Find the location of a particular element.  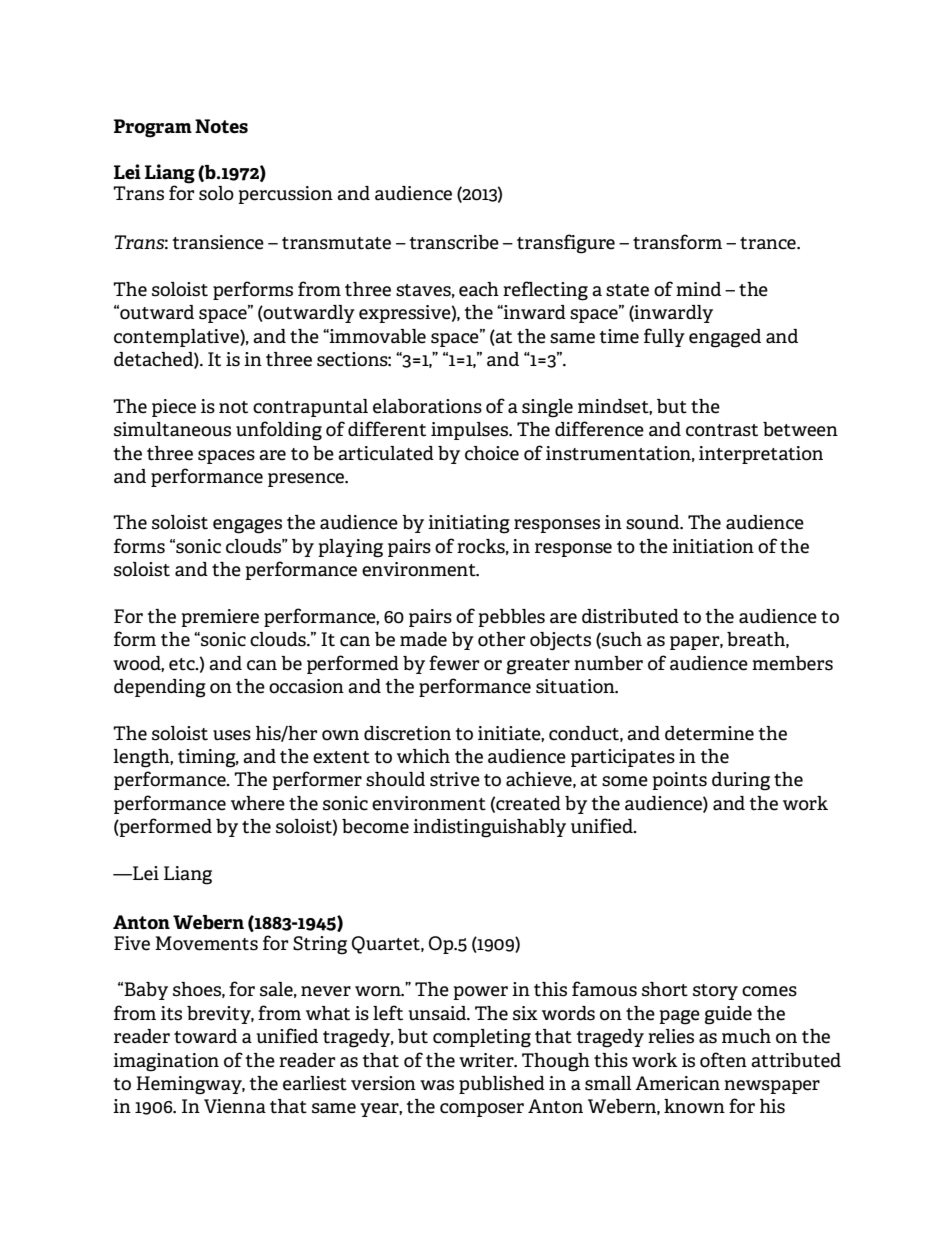

Notes is located at coordinates (221, 126).
